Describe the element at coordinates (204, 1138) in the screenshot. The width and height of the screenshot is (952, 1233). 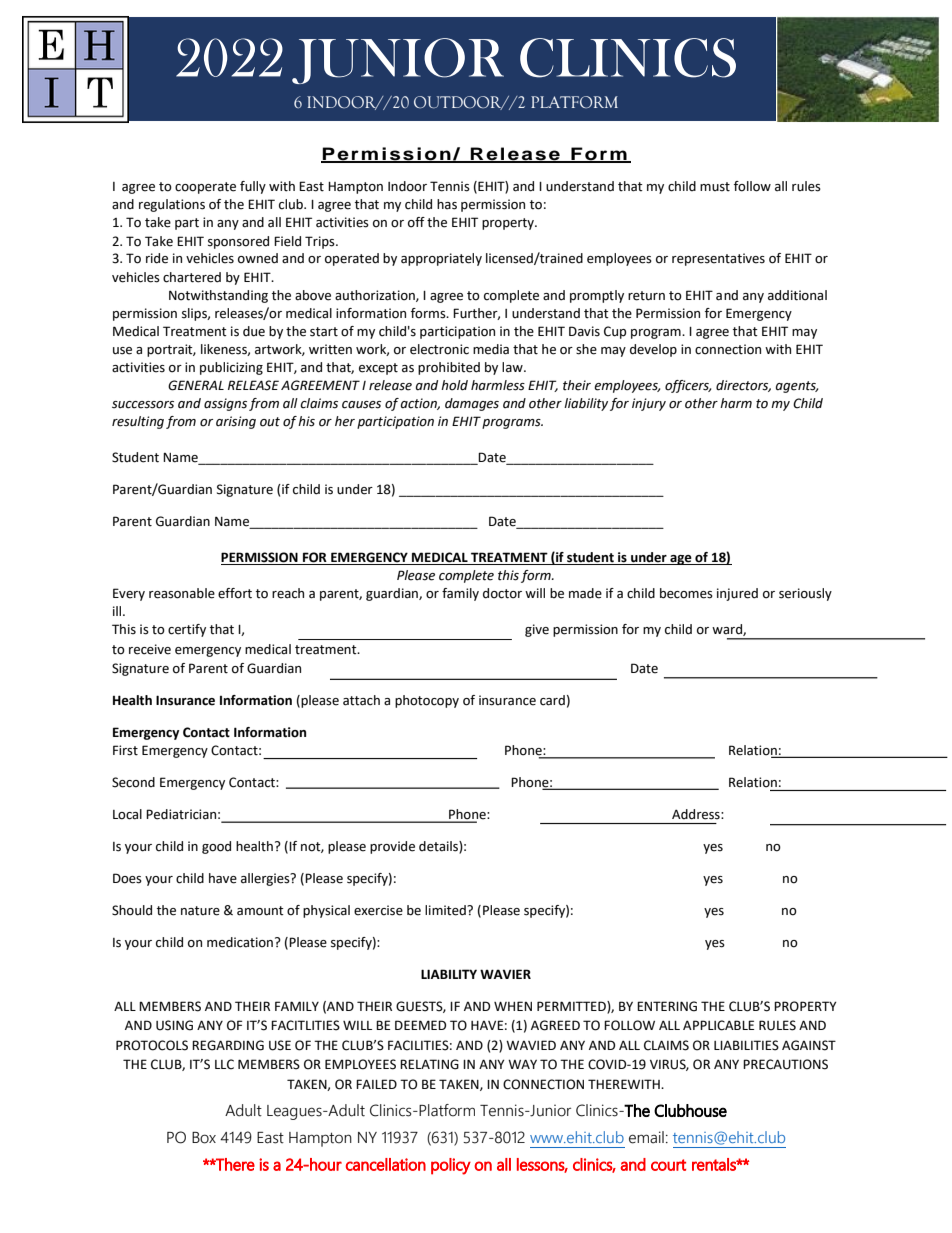
I see `Box` at that location.
